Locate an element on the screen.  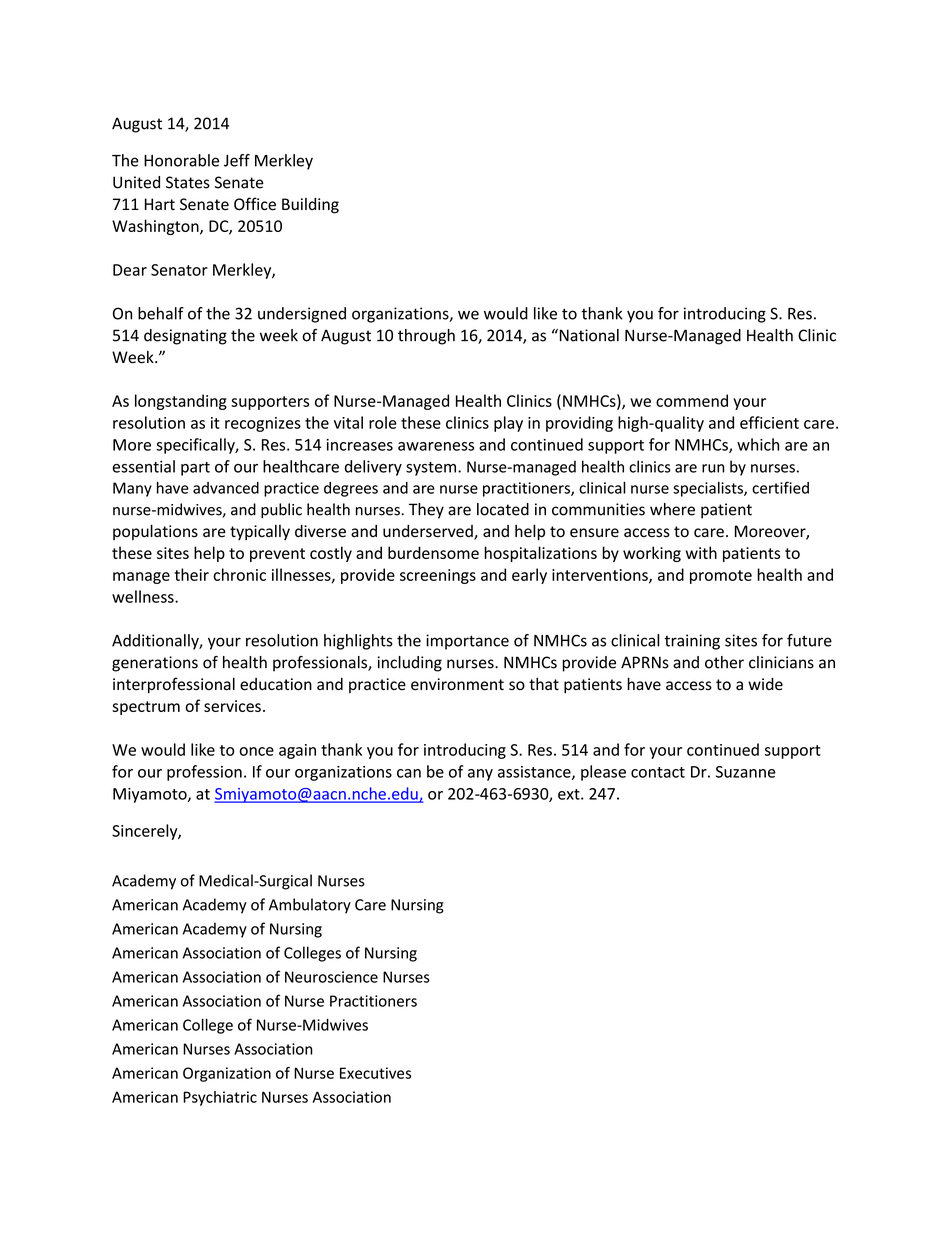
Building is located at coordinates (310, 206).
